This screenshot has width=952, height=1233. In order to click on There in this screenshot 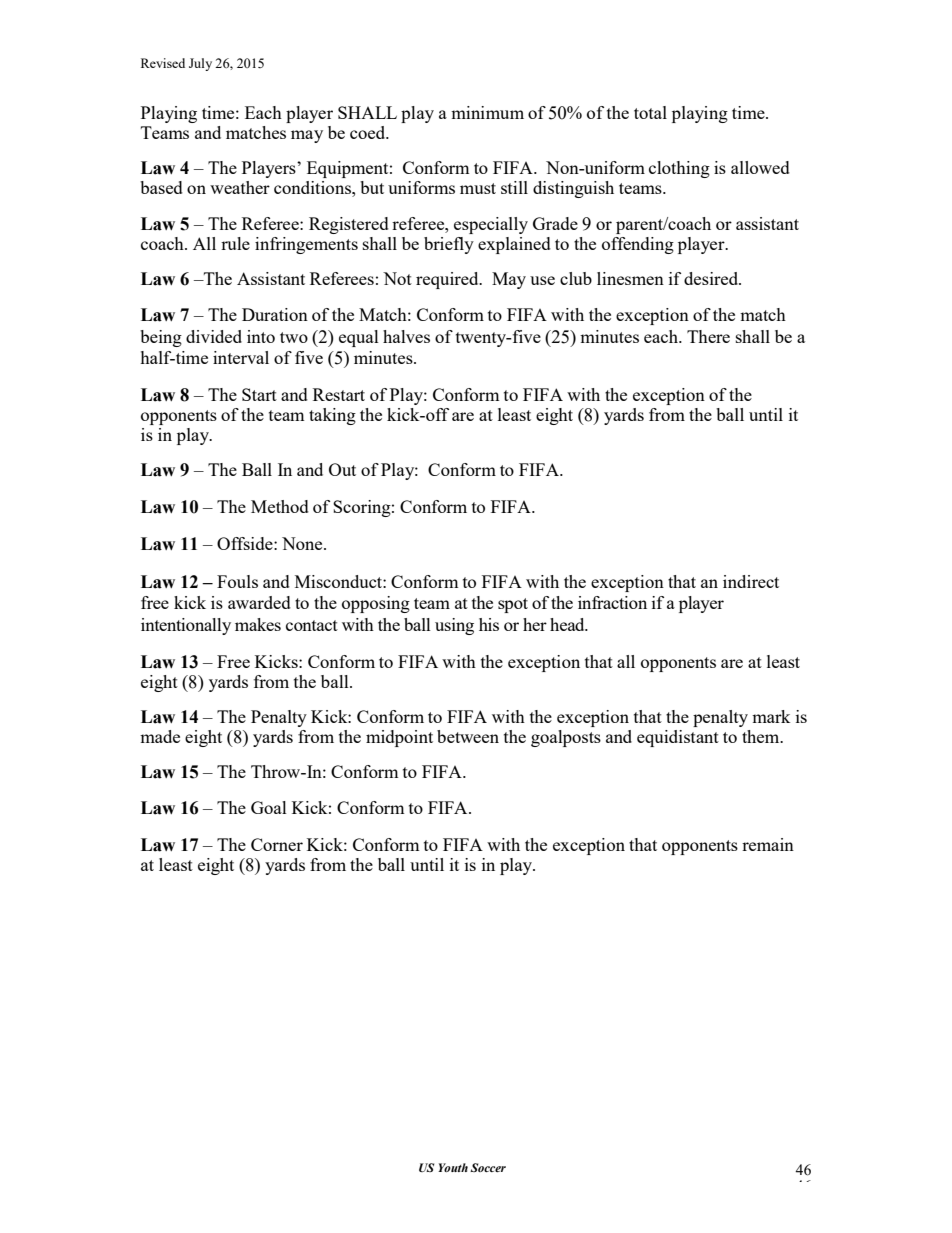, I will do `click(708, 336)`.
